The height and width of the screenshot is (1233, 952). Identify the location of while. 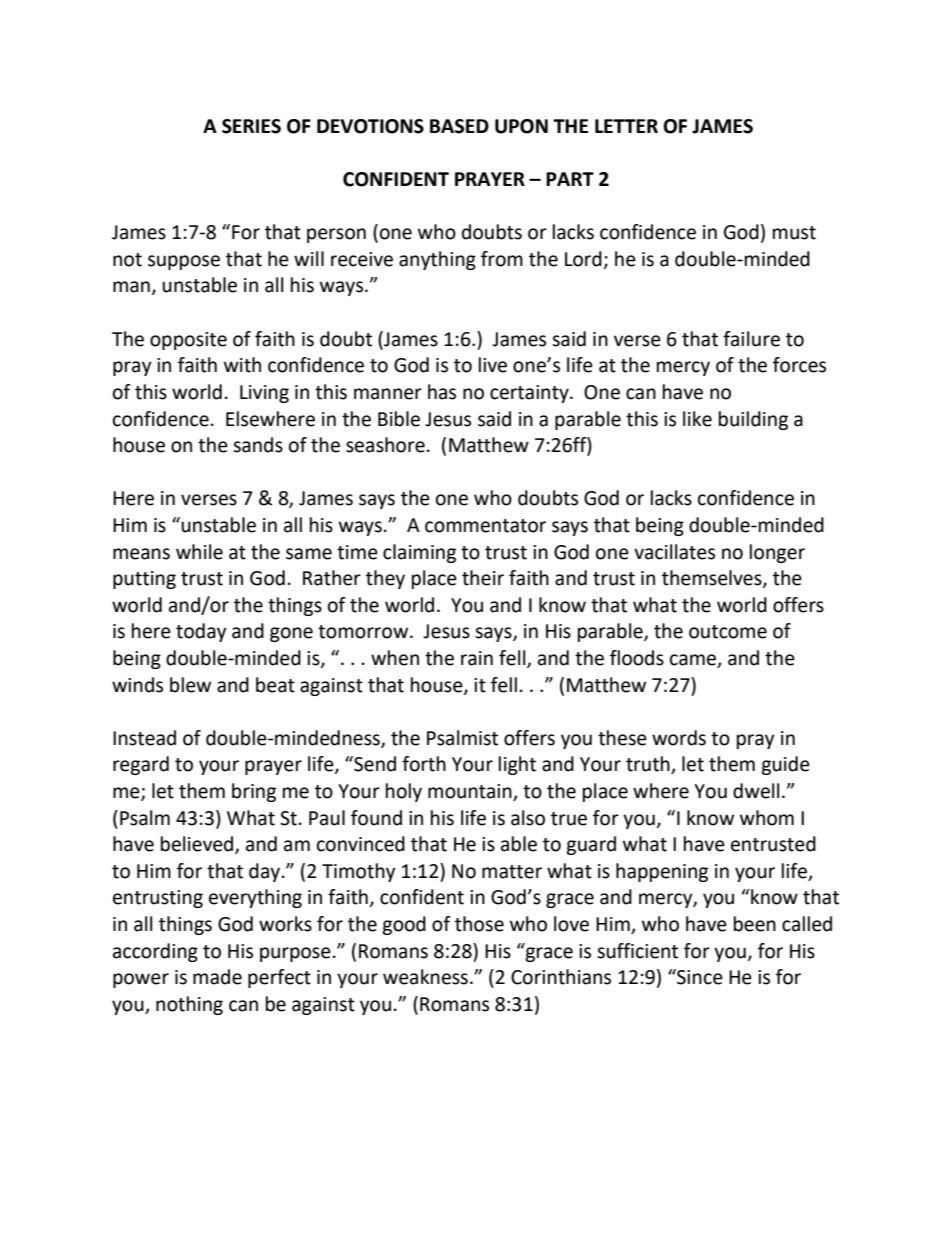
(199, 552).
